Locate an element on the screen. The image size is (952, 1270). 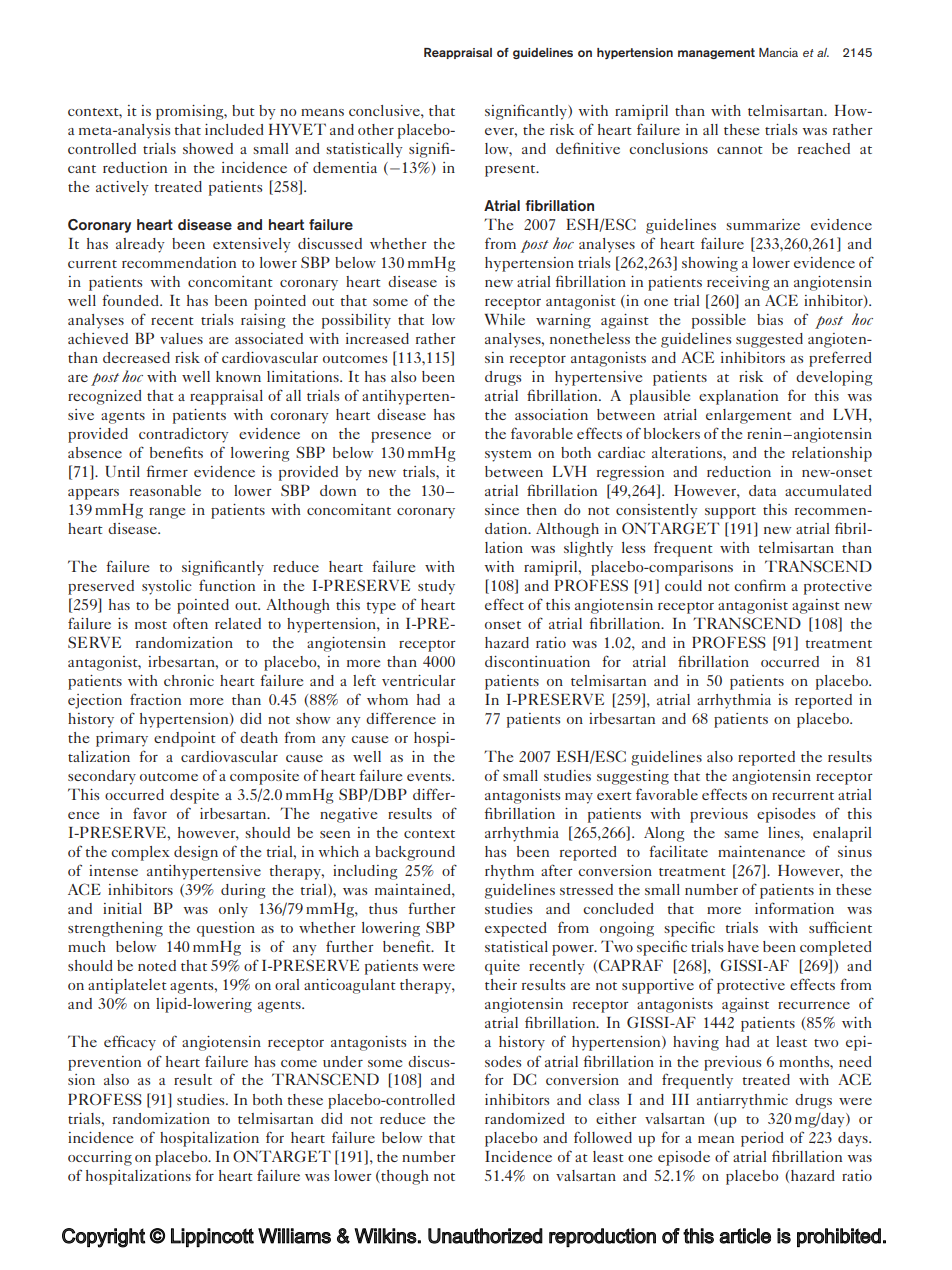
but is located at coordinates (243, 110).
